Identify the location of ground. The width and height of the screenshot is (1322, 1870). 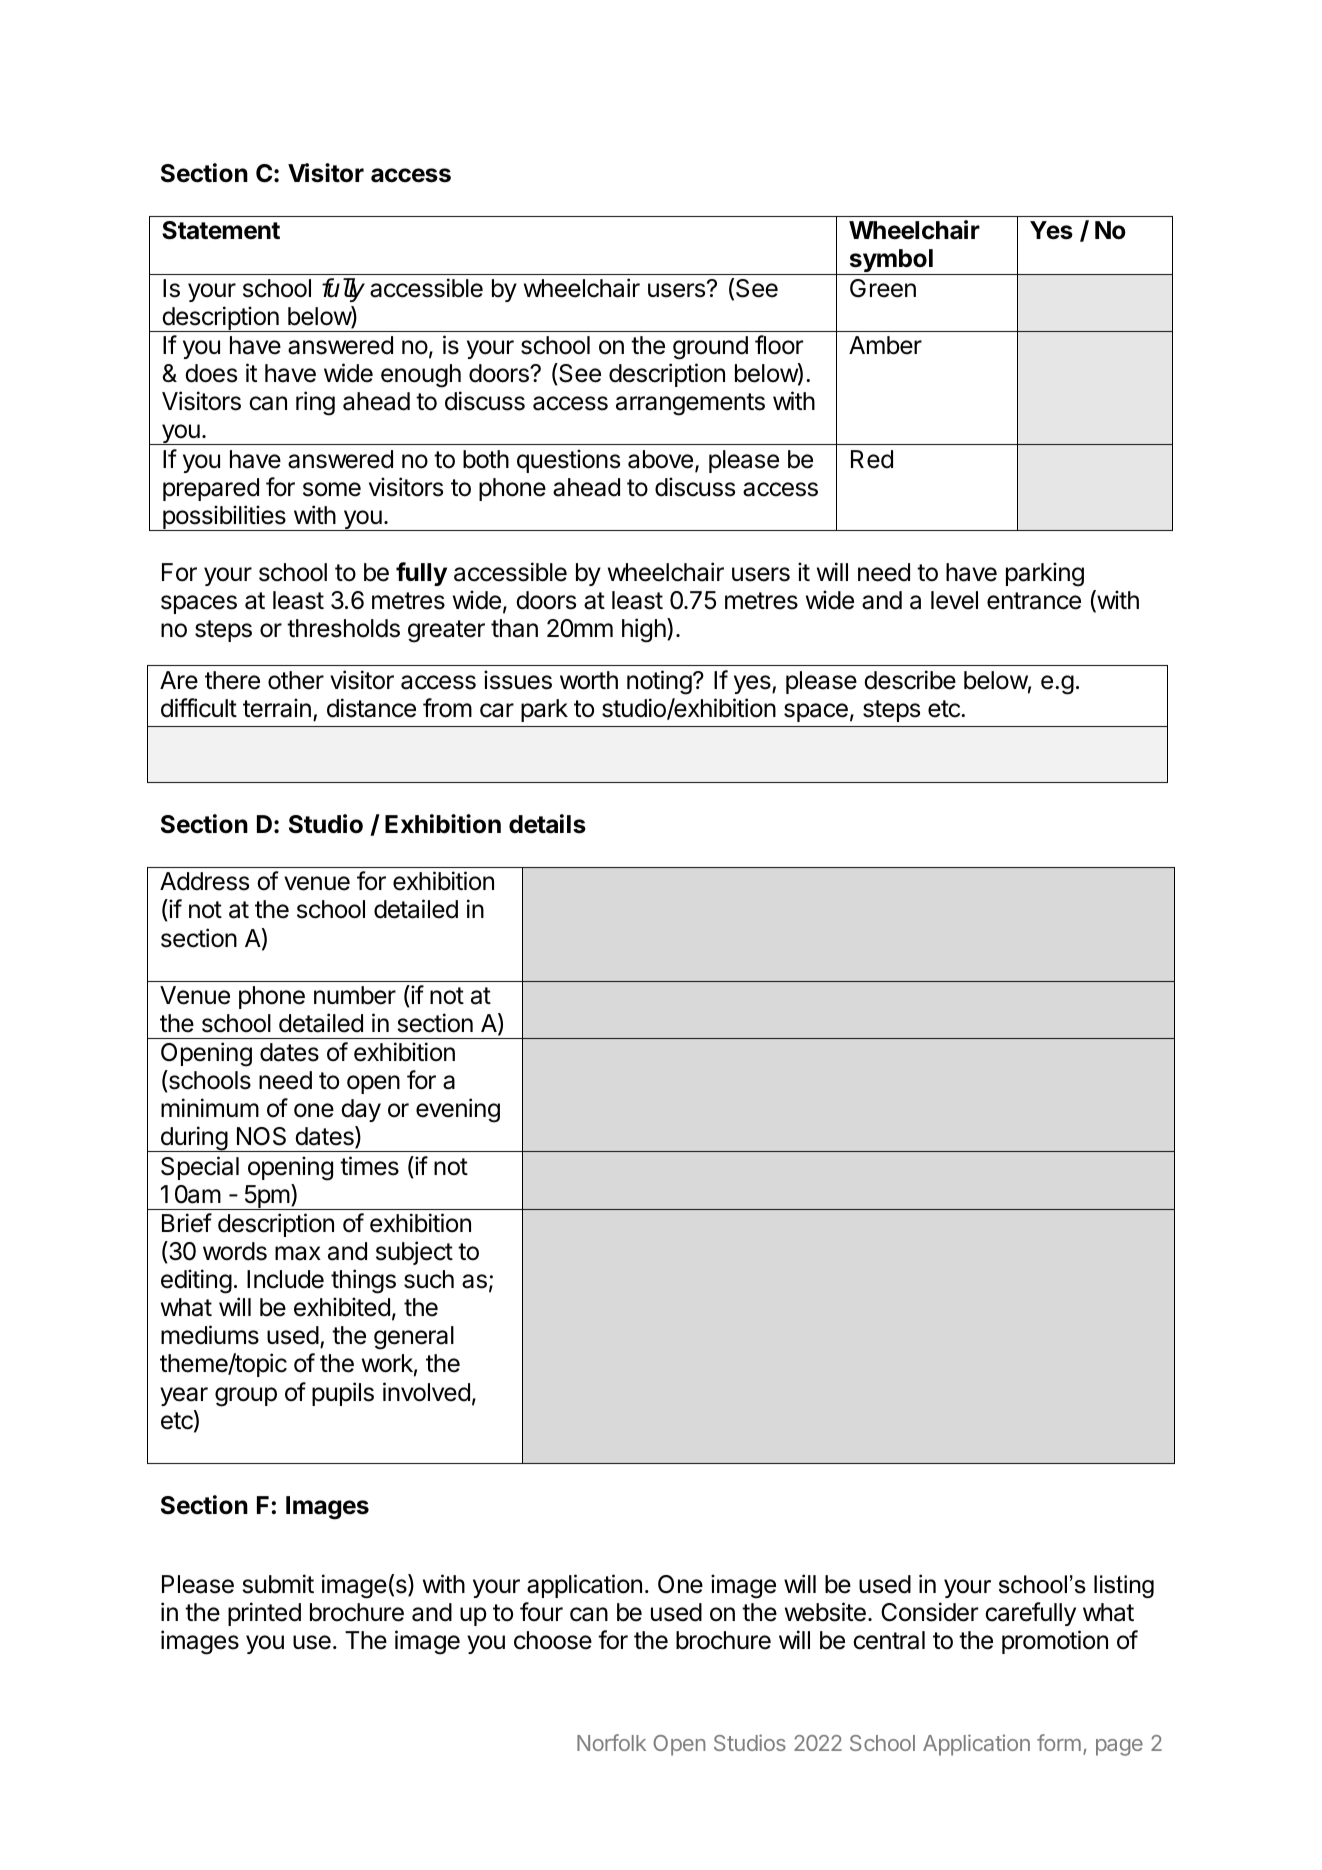
(710, 348).
